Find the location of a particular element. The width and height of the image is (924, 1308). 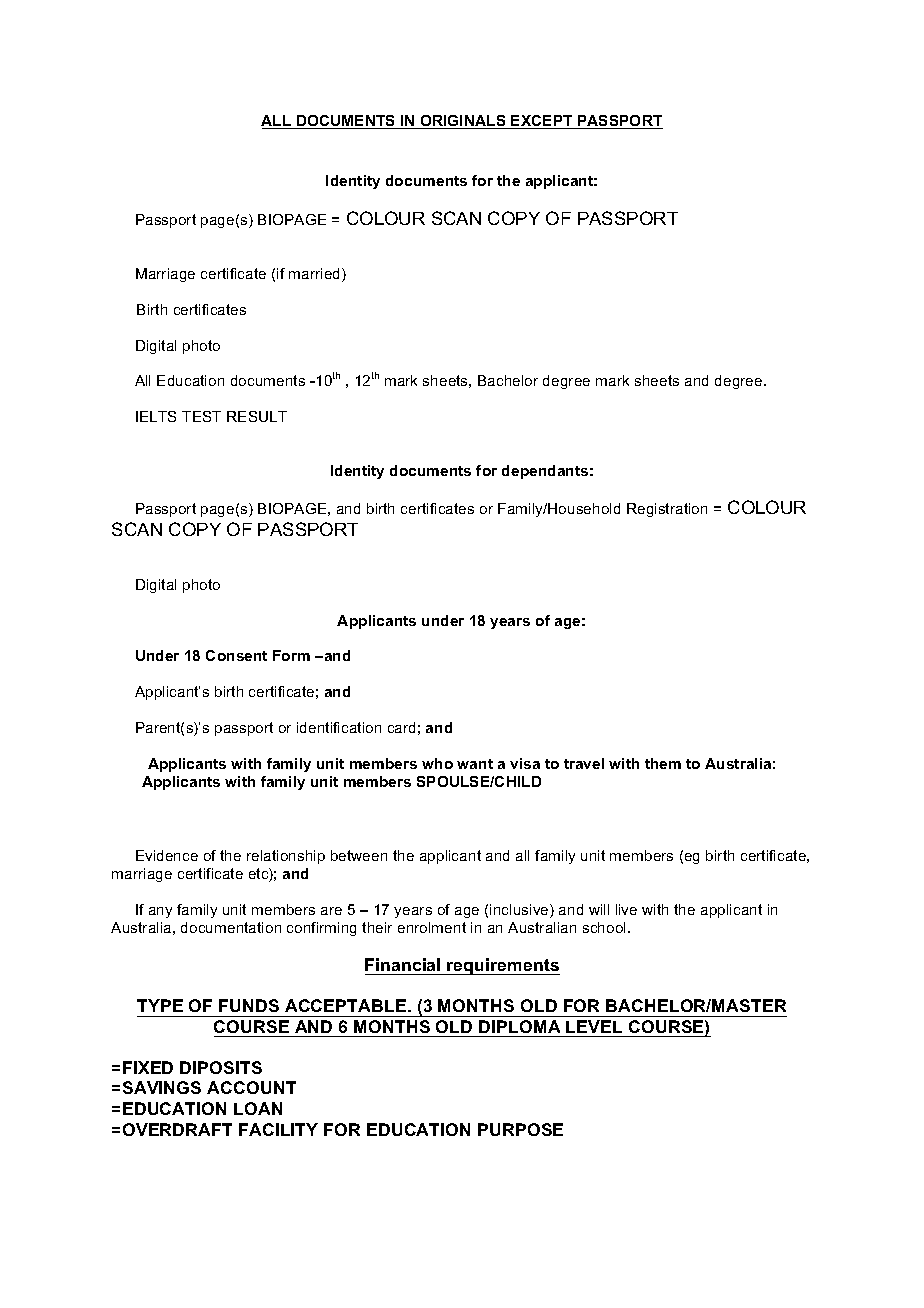

EXCEPT is located at coordinates (542, 122).
